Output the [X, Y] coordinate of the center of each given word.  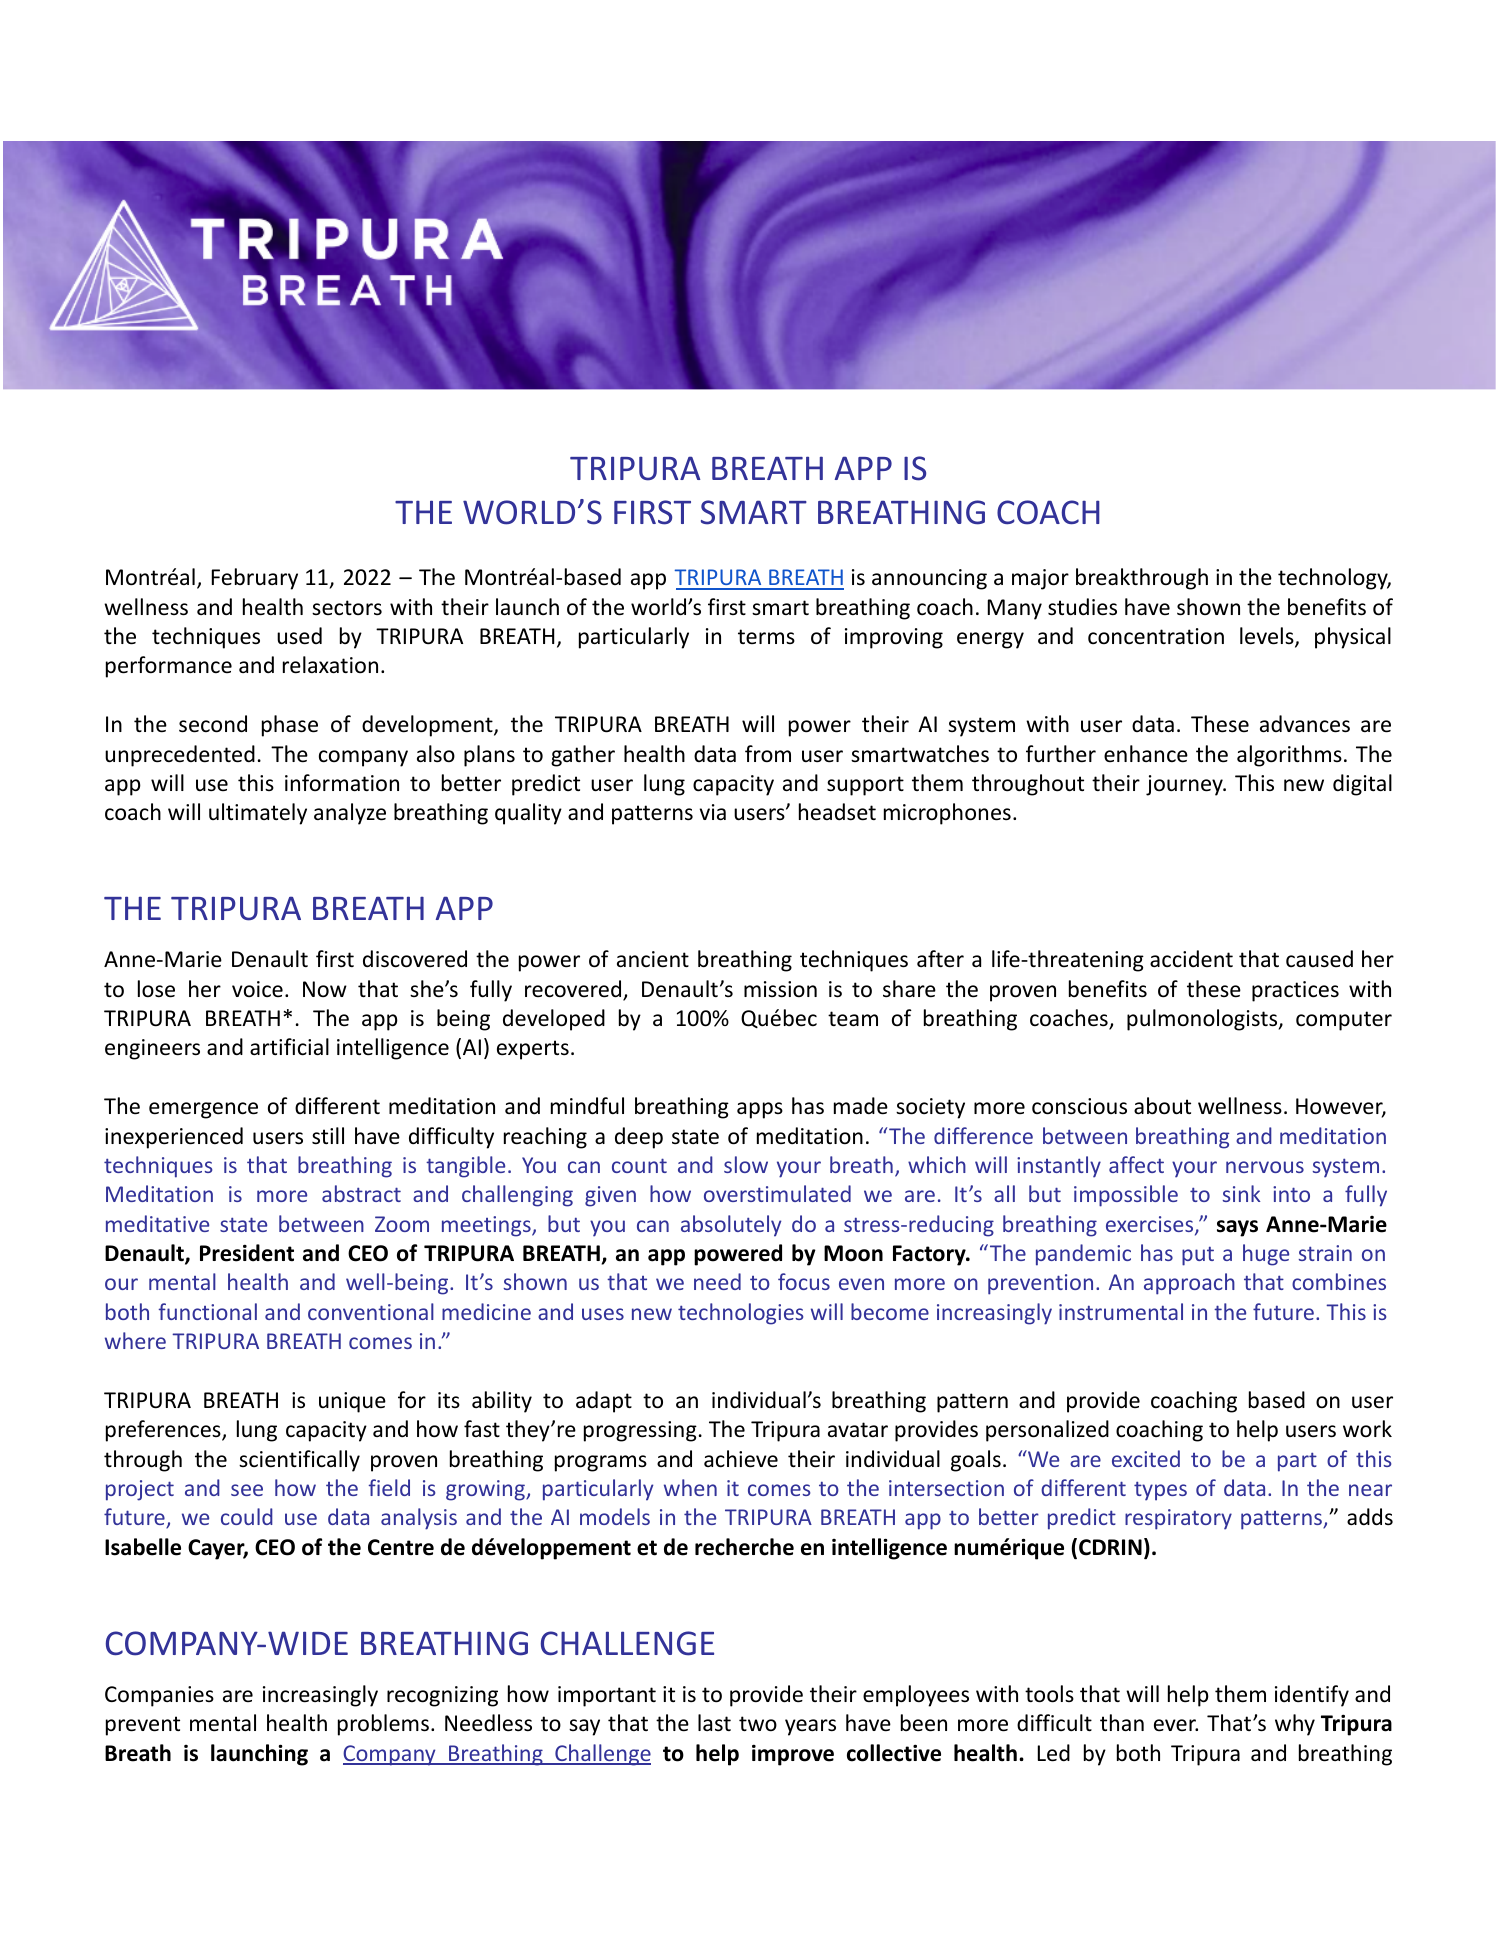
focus [804, 1281]
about [1162, 1106]
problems [383, 1725]
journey [1185, 785]
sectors [347, 608]
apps [760, 1110]
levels [1268, 637]
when [690, 1487]
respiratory [1178, 1519]
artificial [289, 1047]
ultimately [258, 814]
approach [1189, 1284]
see [247, 1490]
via [713, 812]
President [247, 1253]
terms [766, 636]
